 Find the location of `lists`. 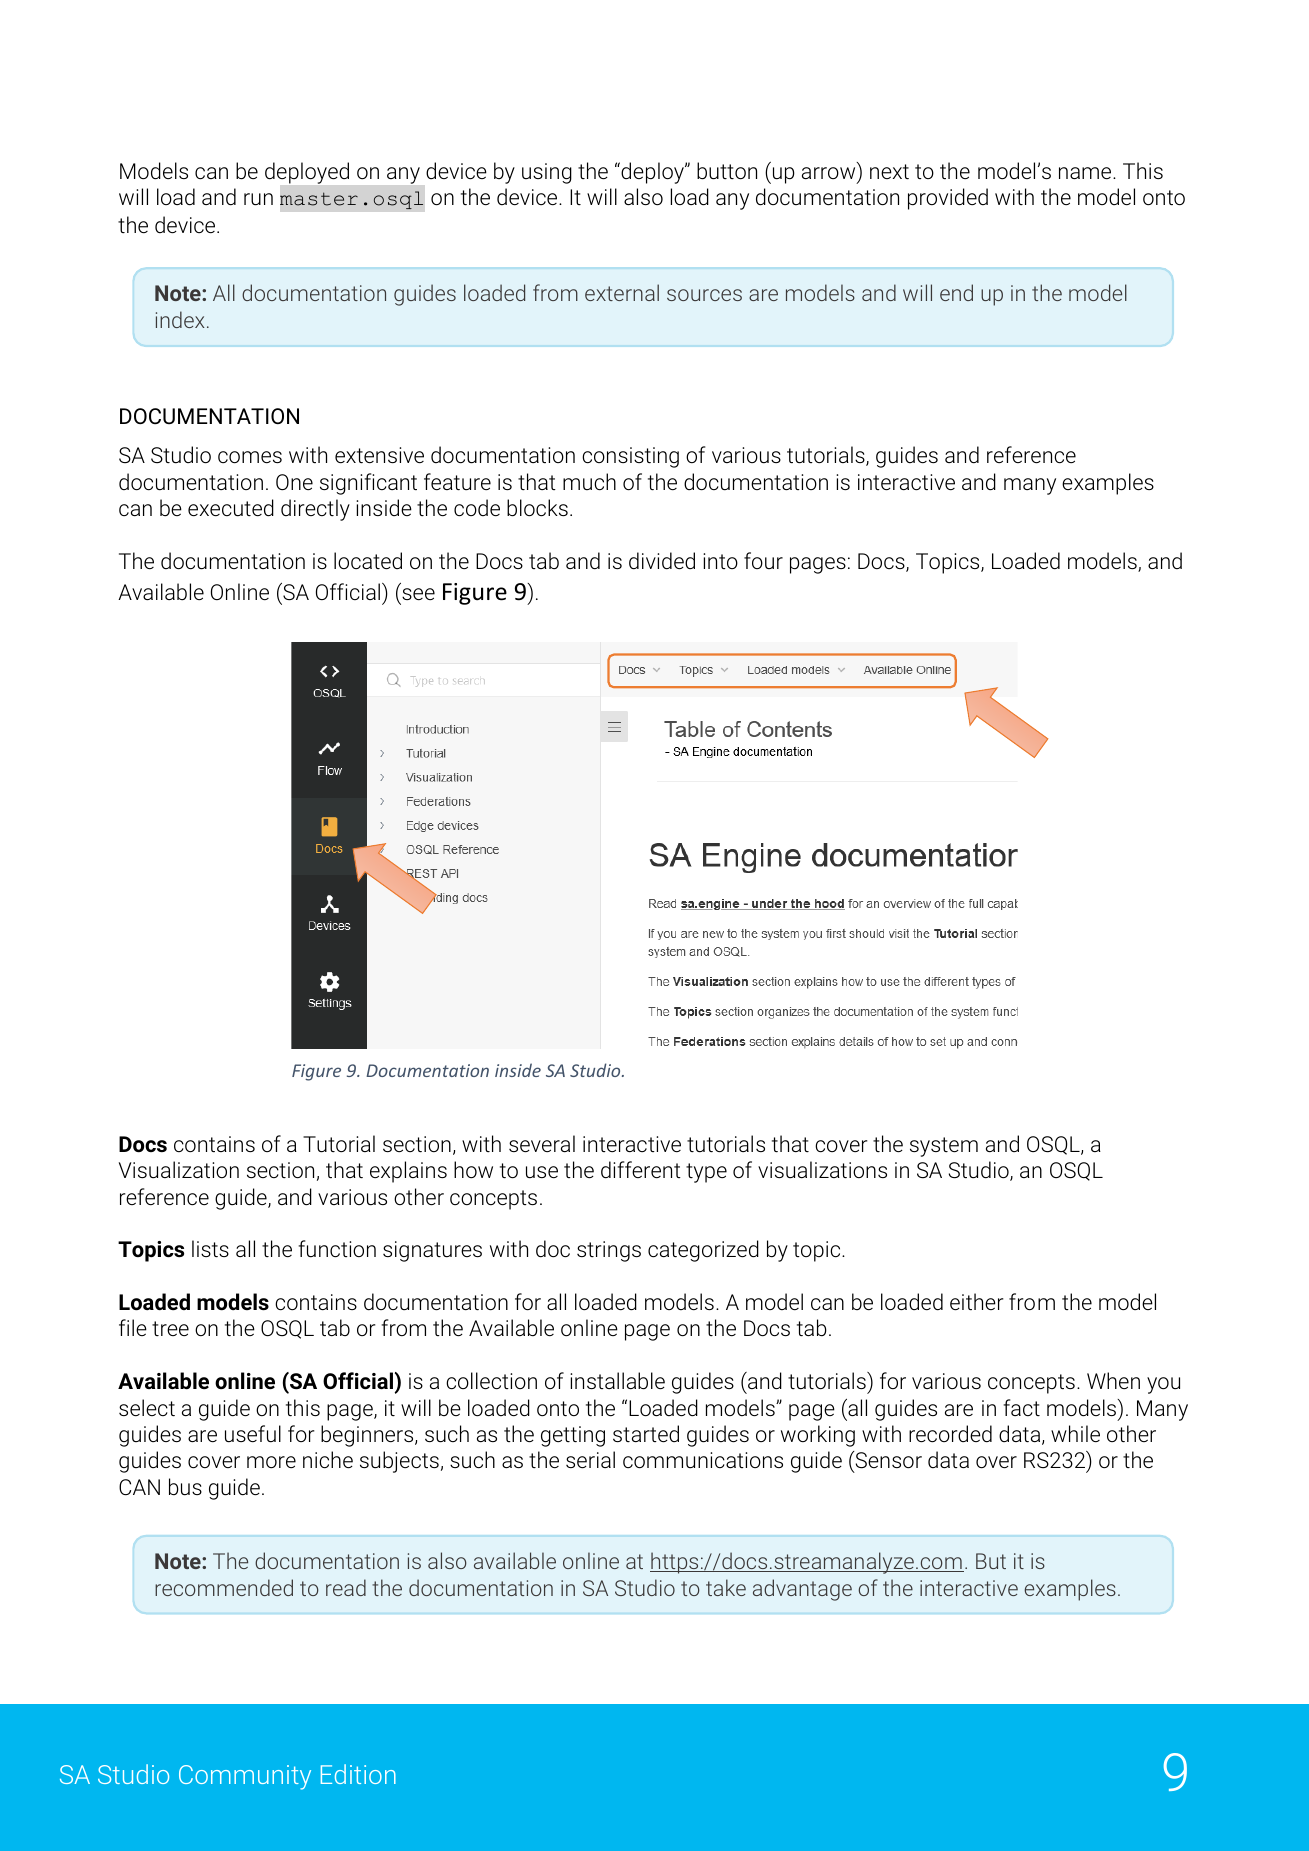

lists is located at coordinates (210, 1249).
